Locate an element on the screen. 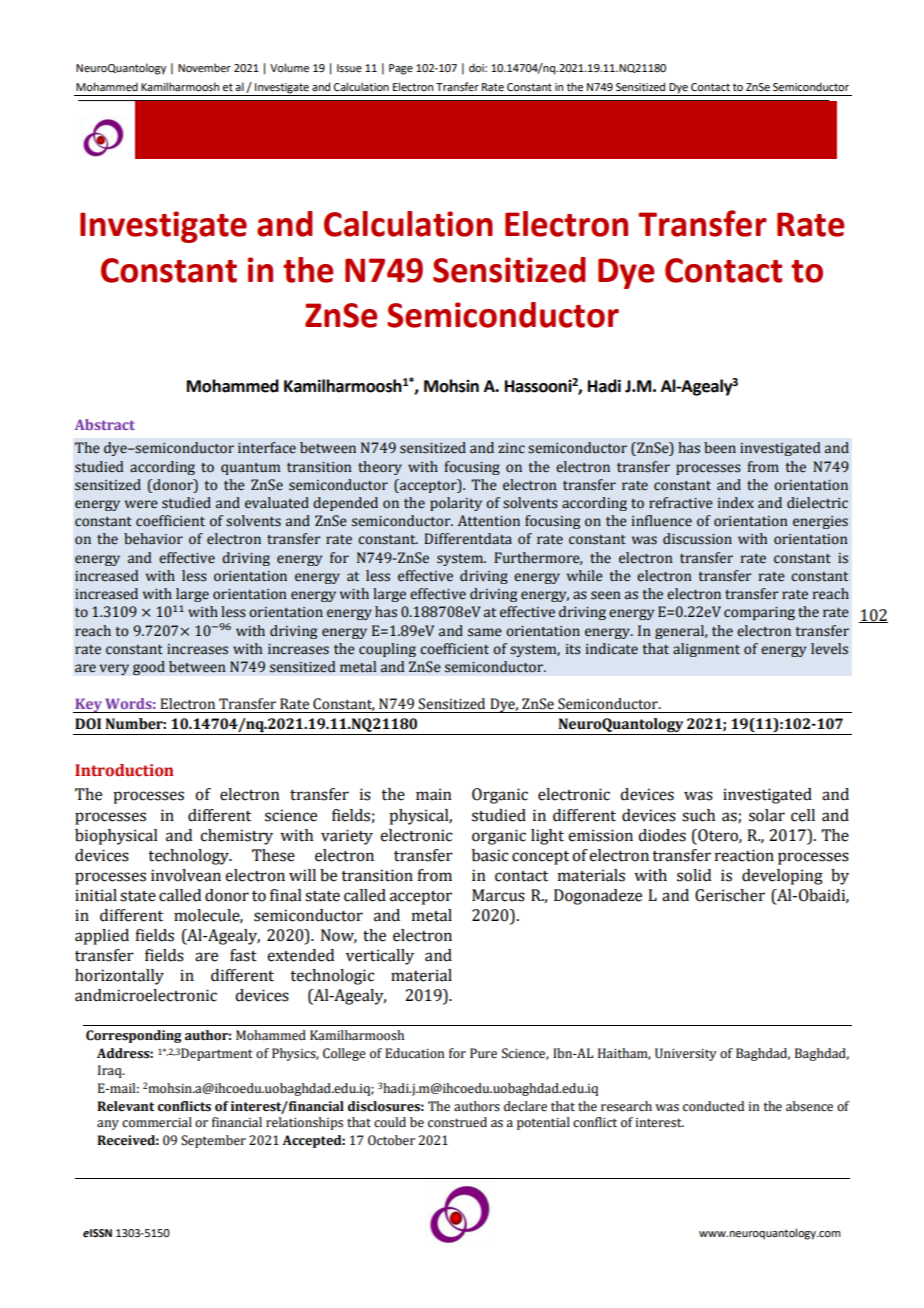 The image size is (924, 1308). basic is located at coordinates (490, 855).
